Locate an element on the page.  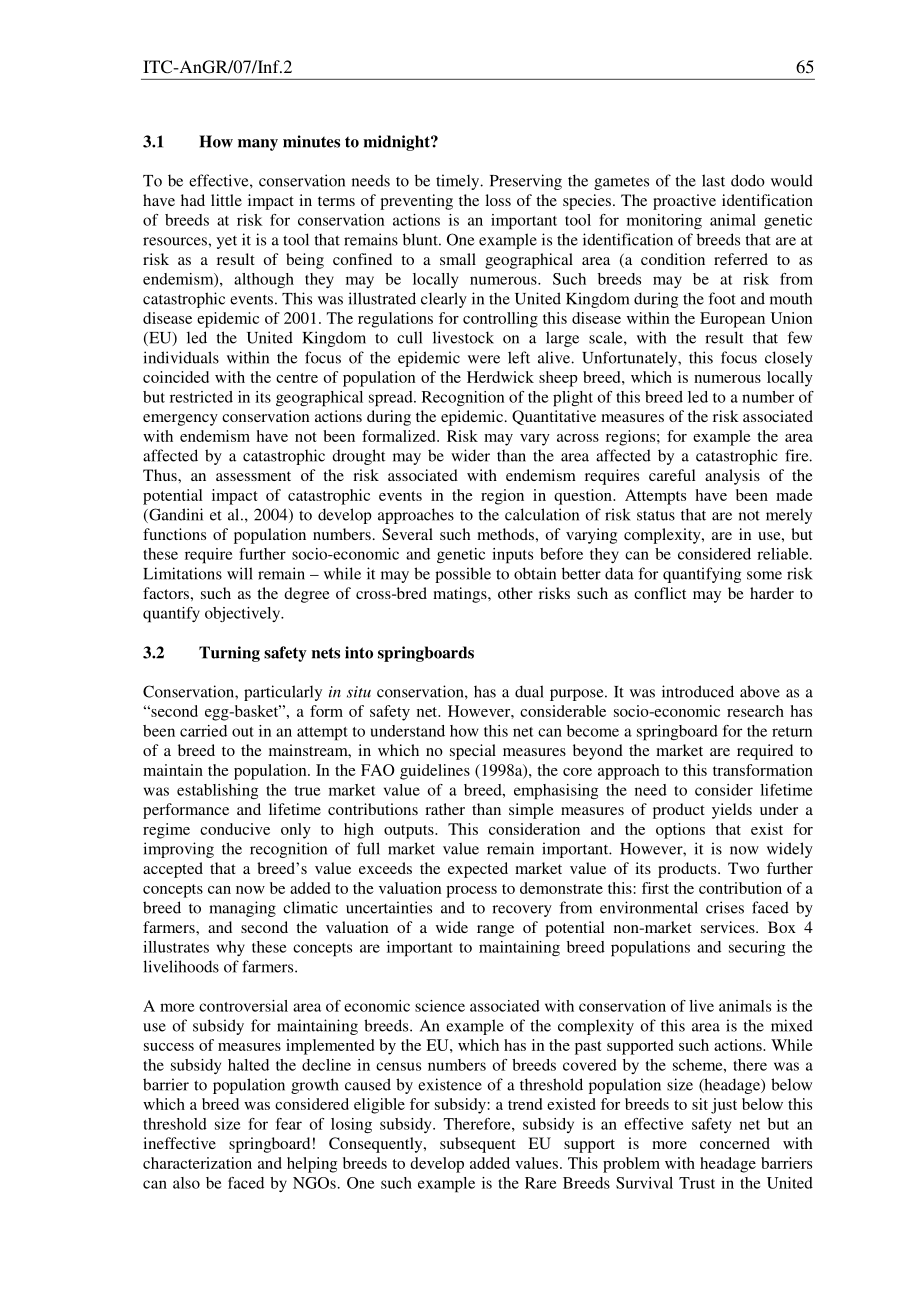
subsequent is located at coordinates (478, 1145).
